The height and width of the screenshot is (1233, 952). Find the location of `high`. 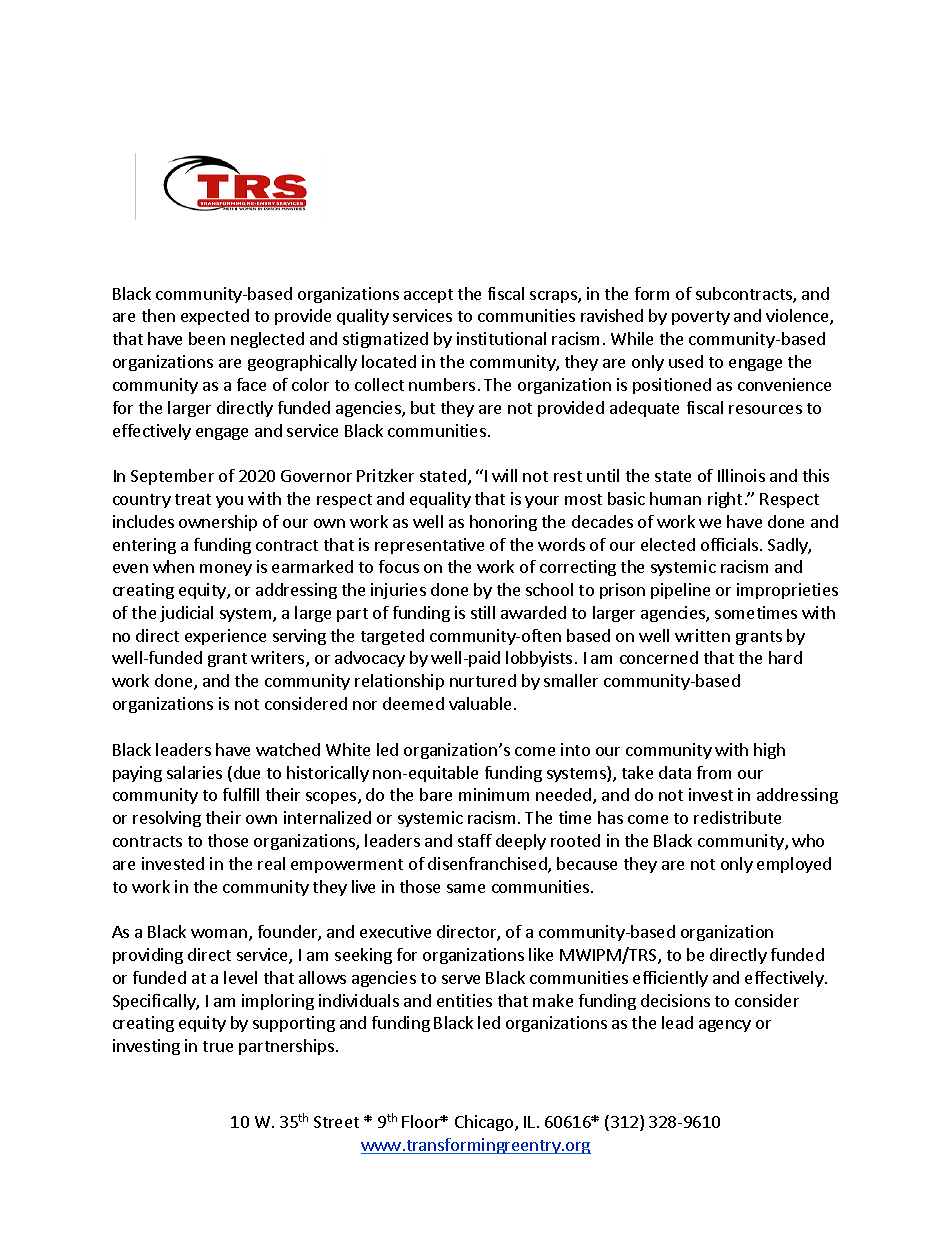

high is located at coordinates (769, 751).
